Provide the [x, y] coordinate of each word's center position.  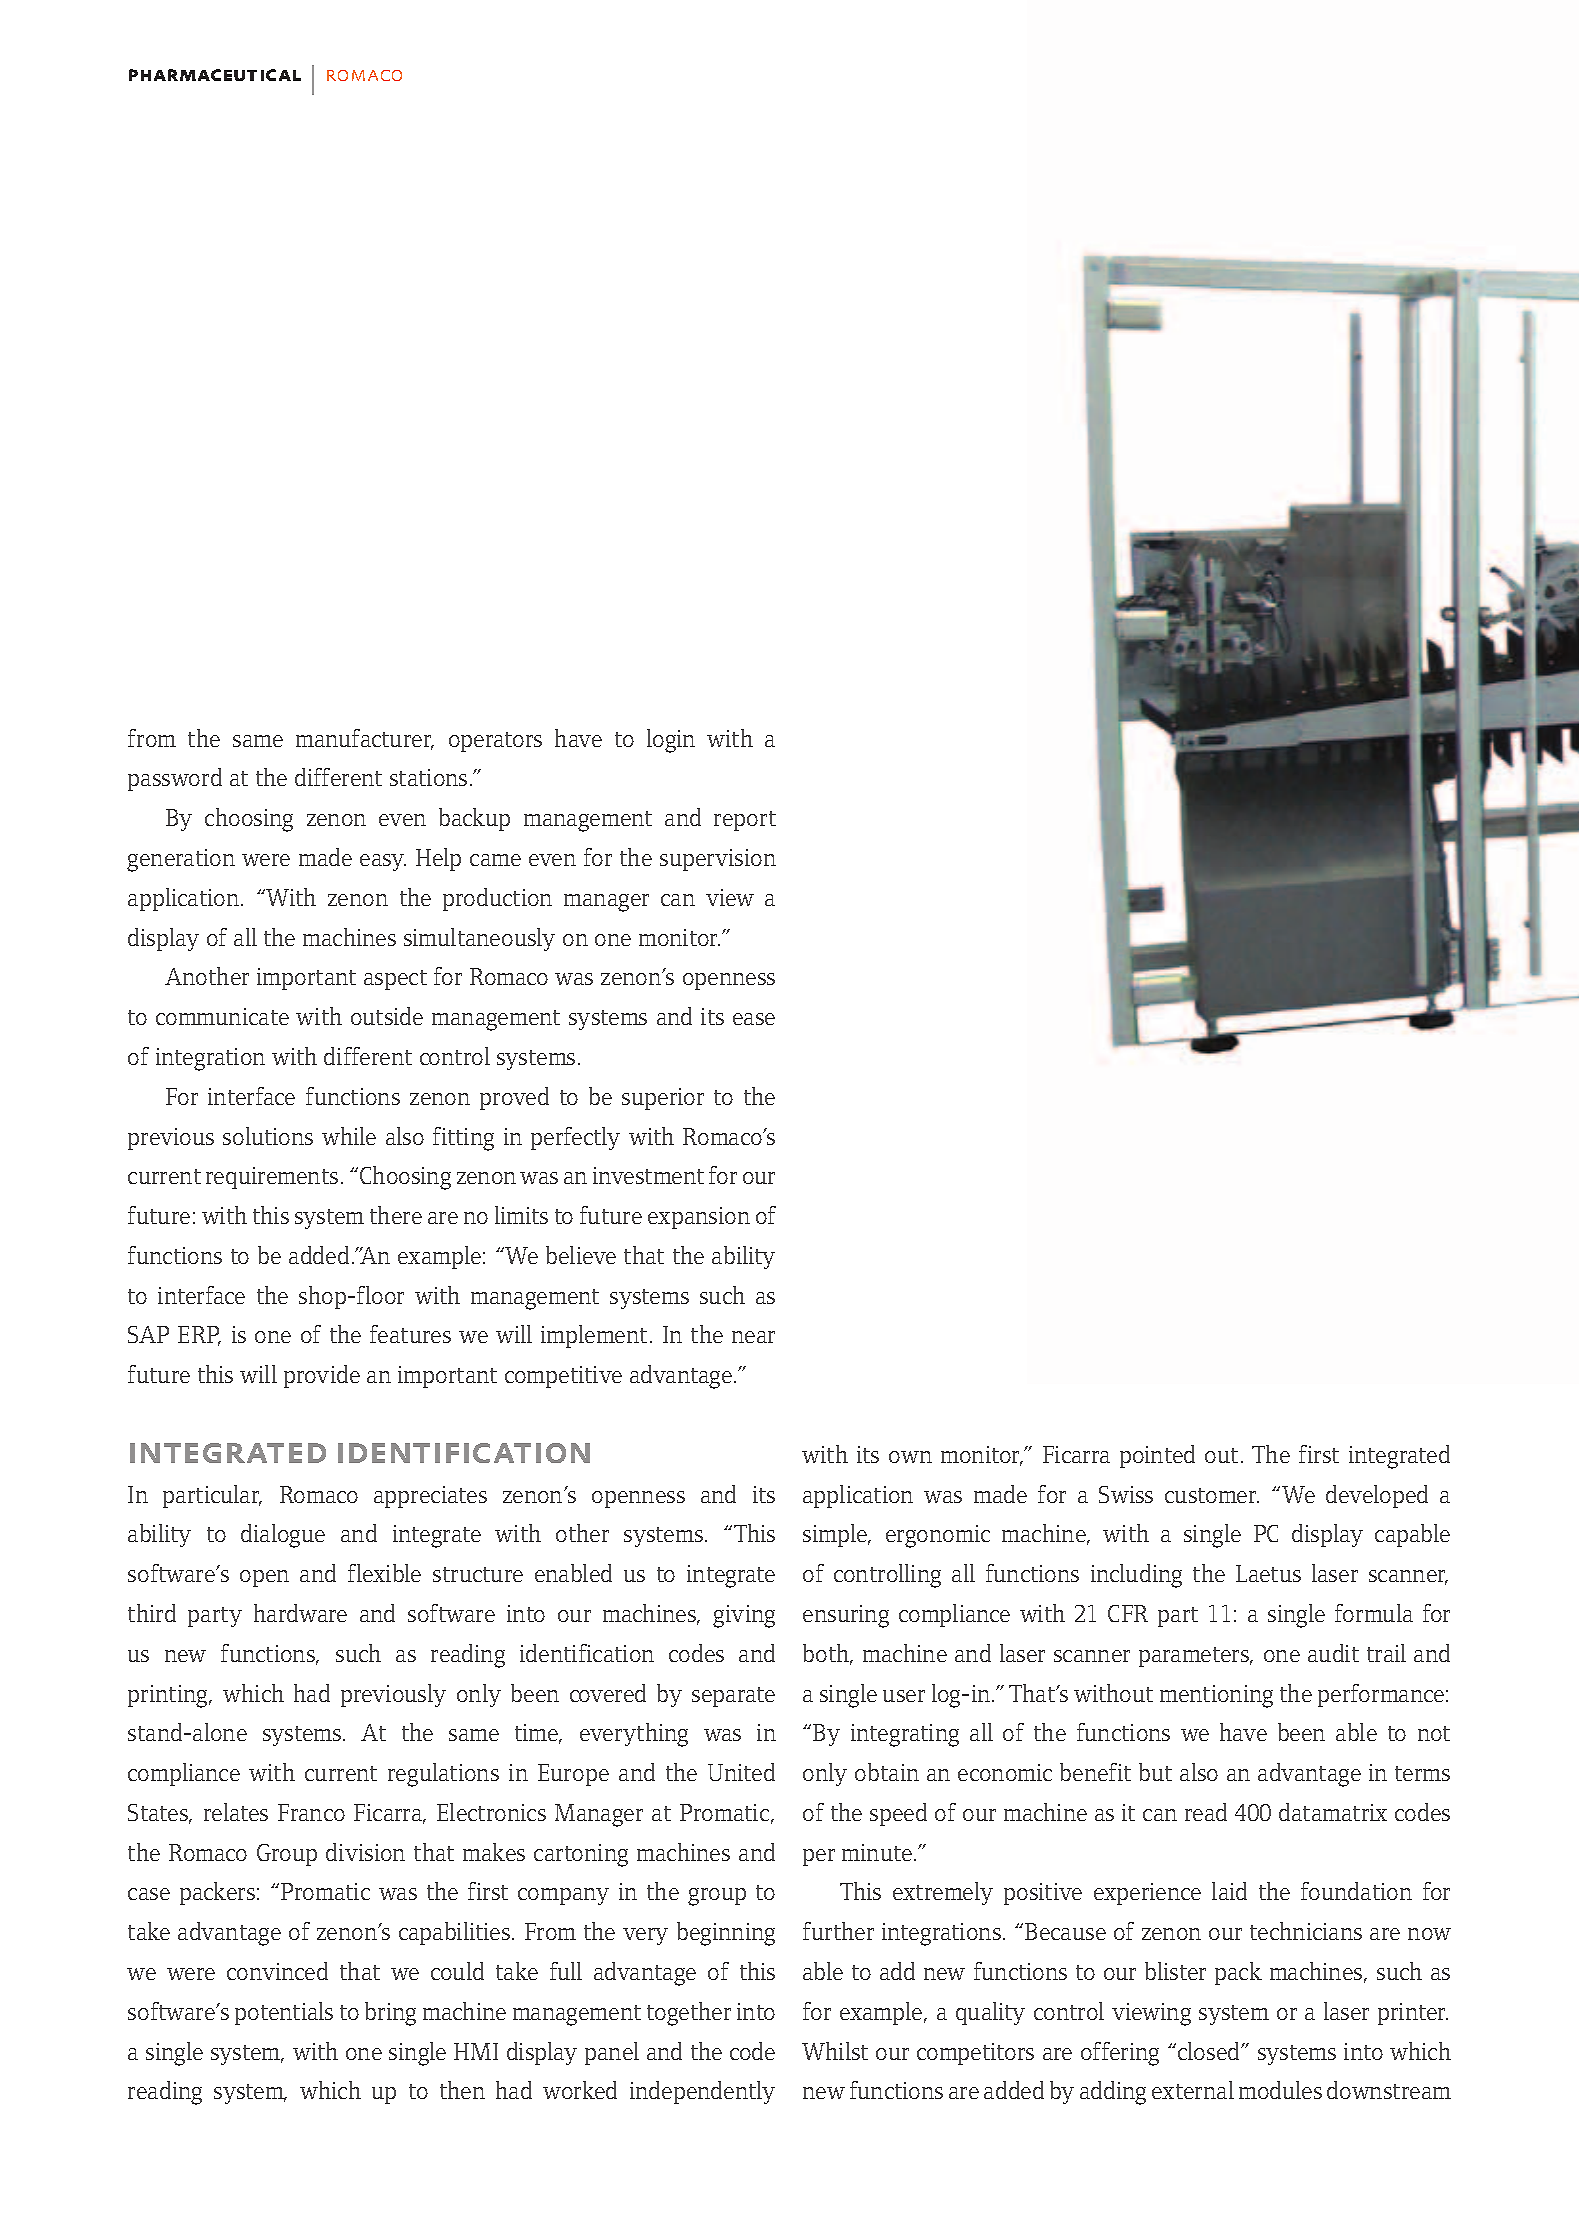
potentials [284, 2013]
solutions [268, 1136]
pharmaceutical [215, 75]
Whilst [835, 2051]
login [671, 741]
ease [754, 1019]
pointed [1157, 1456]
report [745, 821]
